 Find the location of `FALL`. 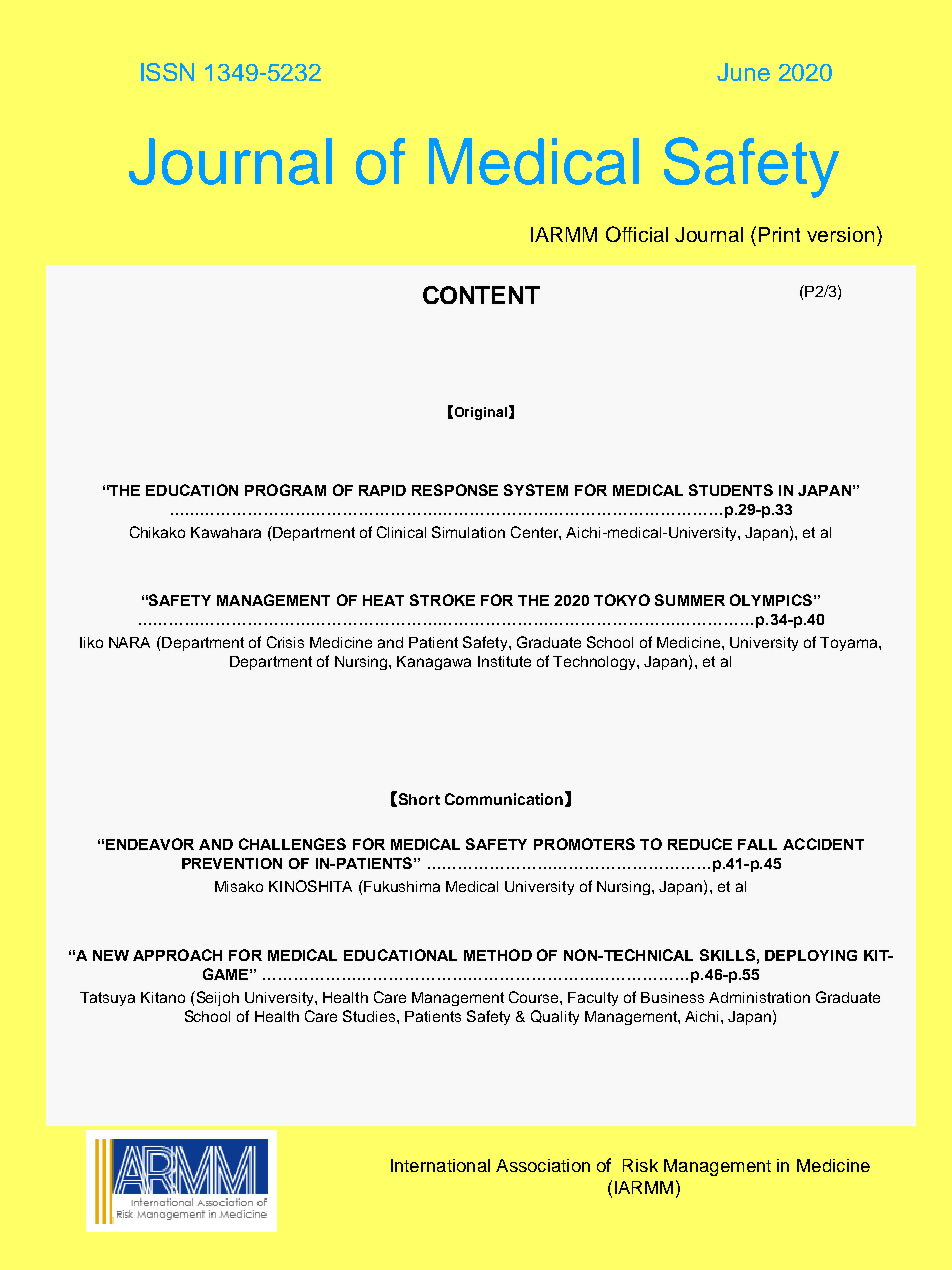

FALL is located at coordinates (757, 844).
